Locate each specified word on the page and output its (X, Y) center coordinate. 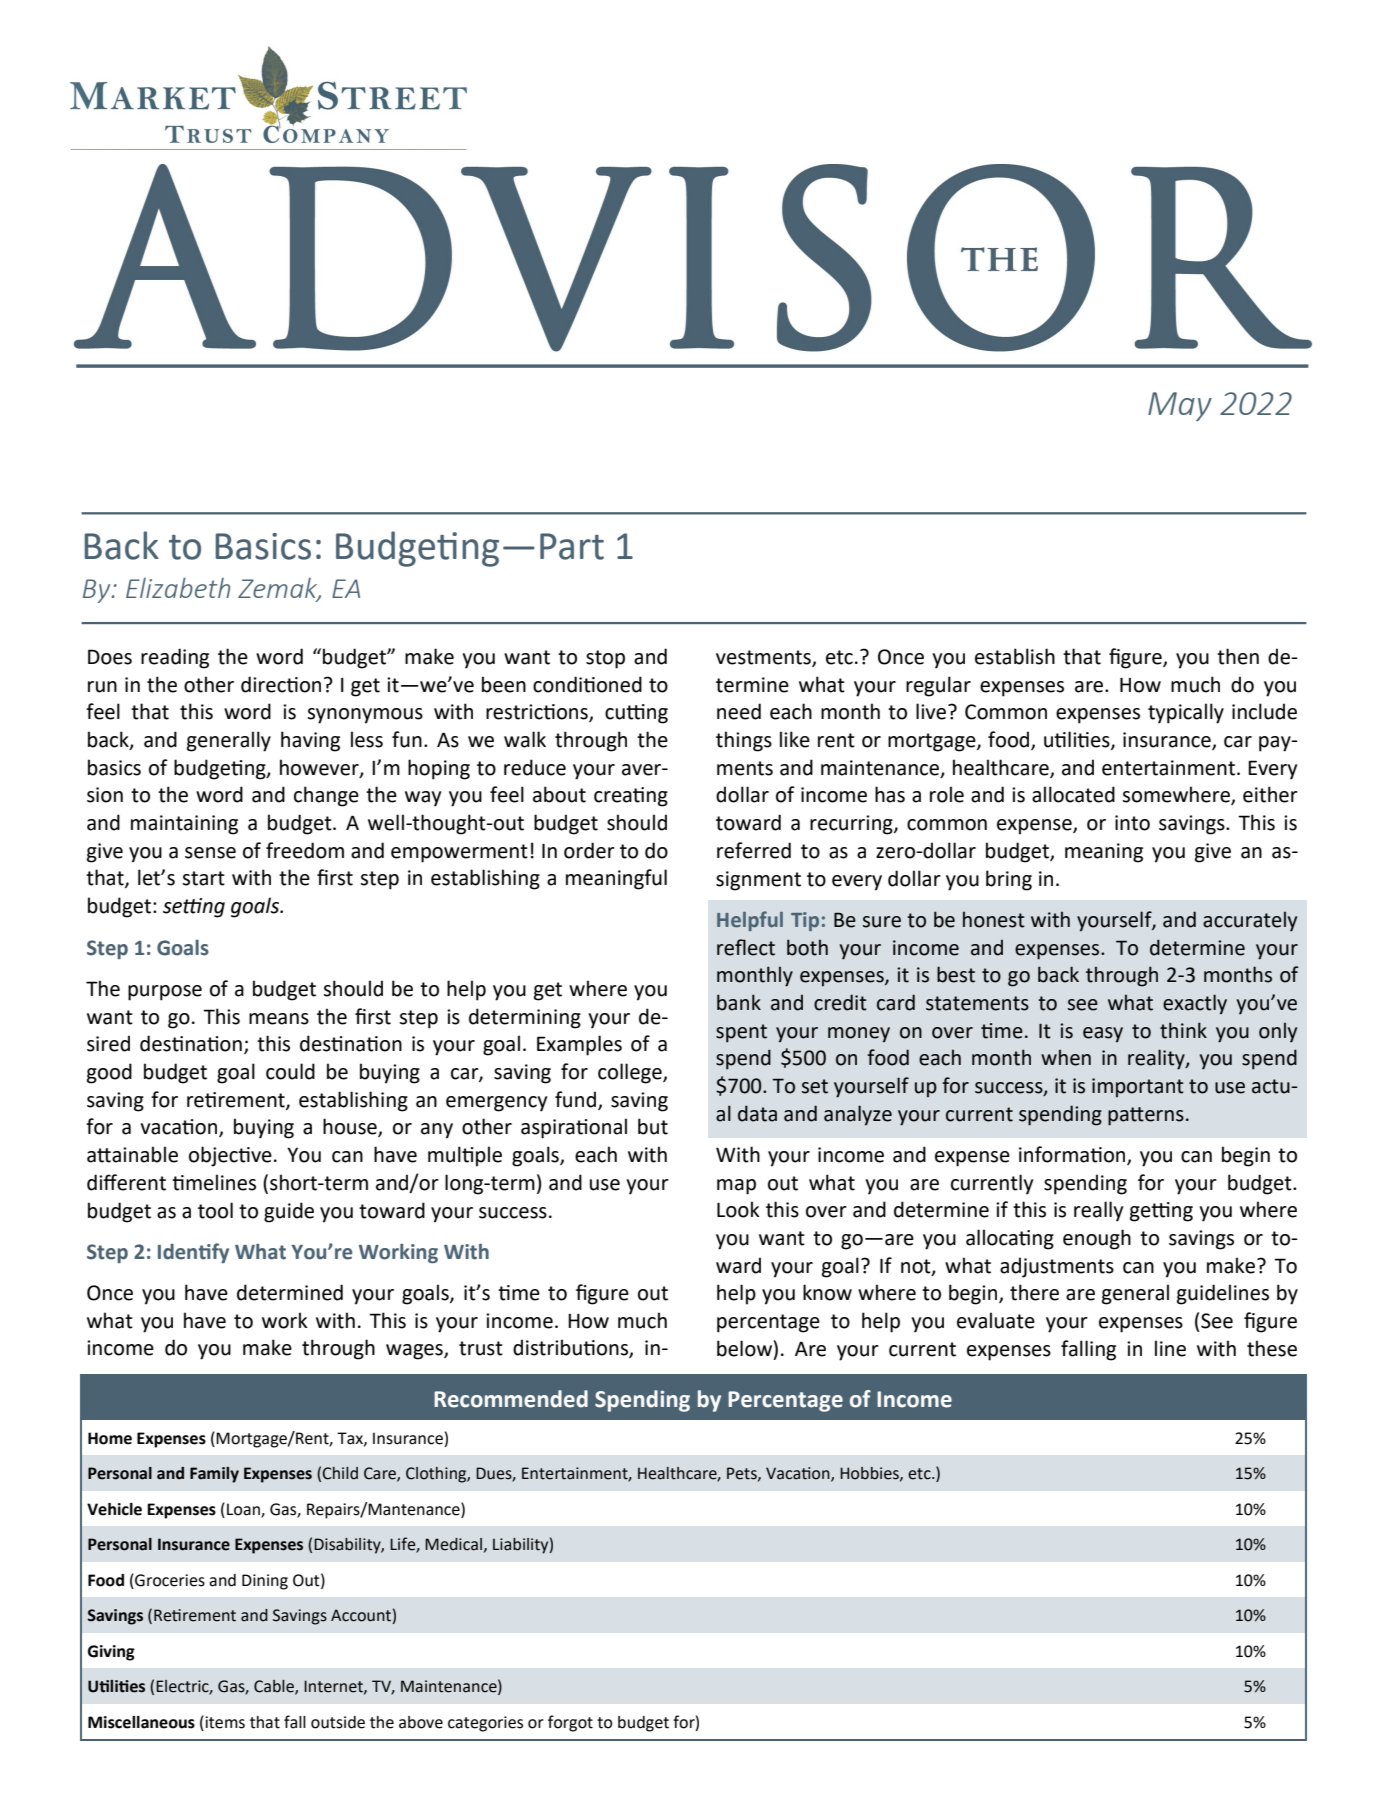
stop (605, 659)
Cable (275, 1687)
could (290, 1071)
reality (1157, 1059)
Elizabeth (178, 588)
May (1180, 406)
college (631, 1073)
